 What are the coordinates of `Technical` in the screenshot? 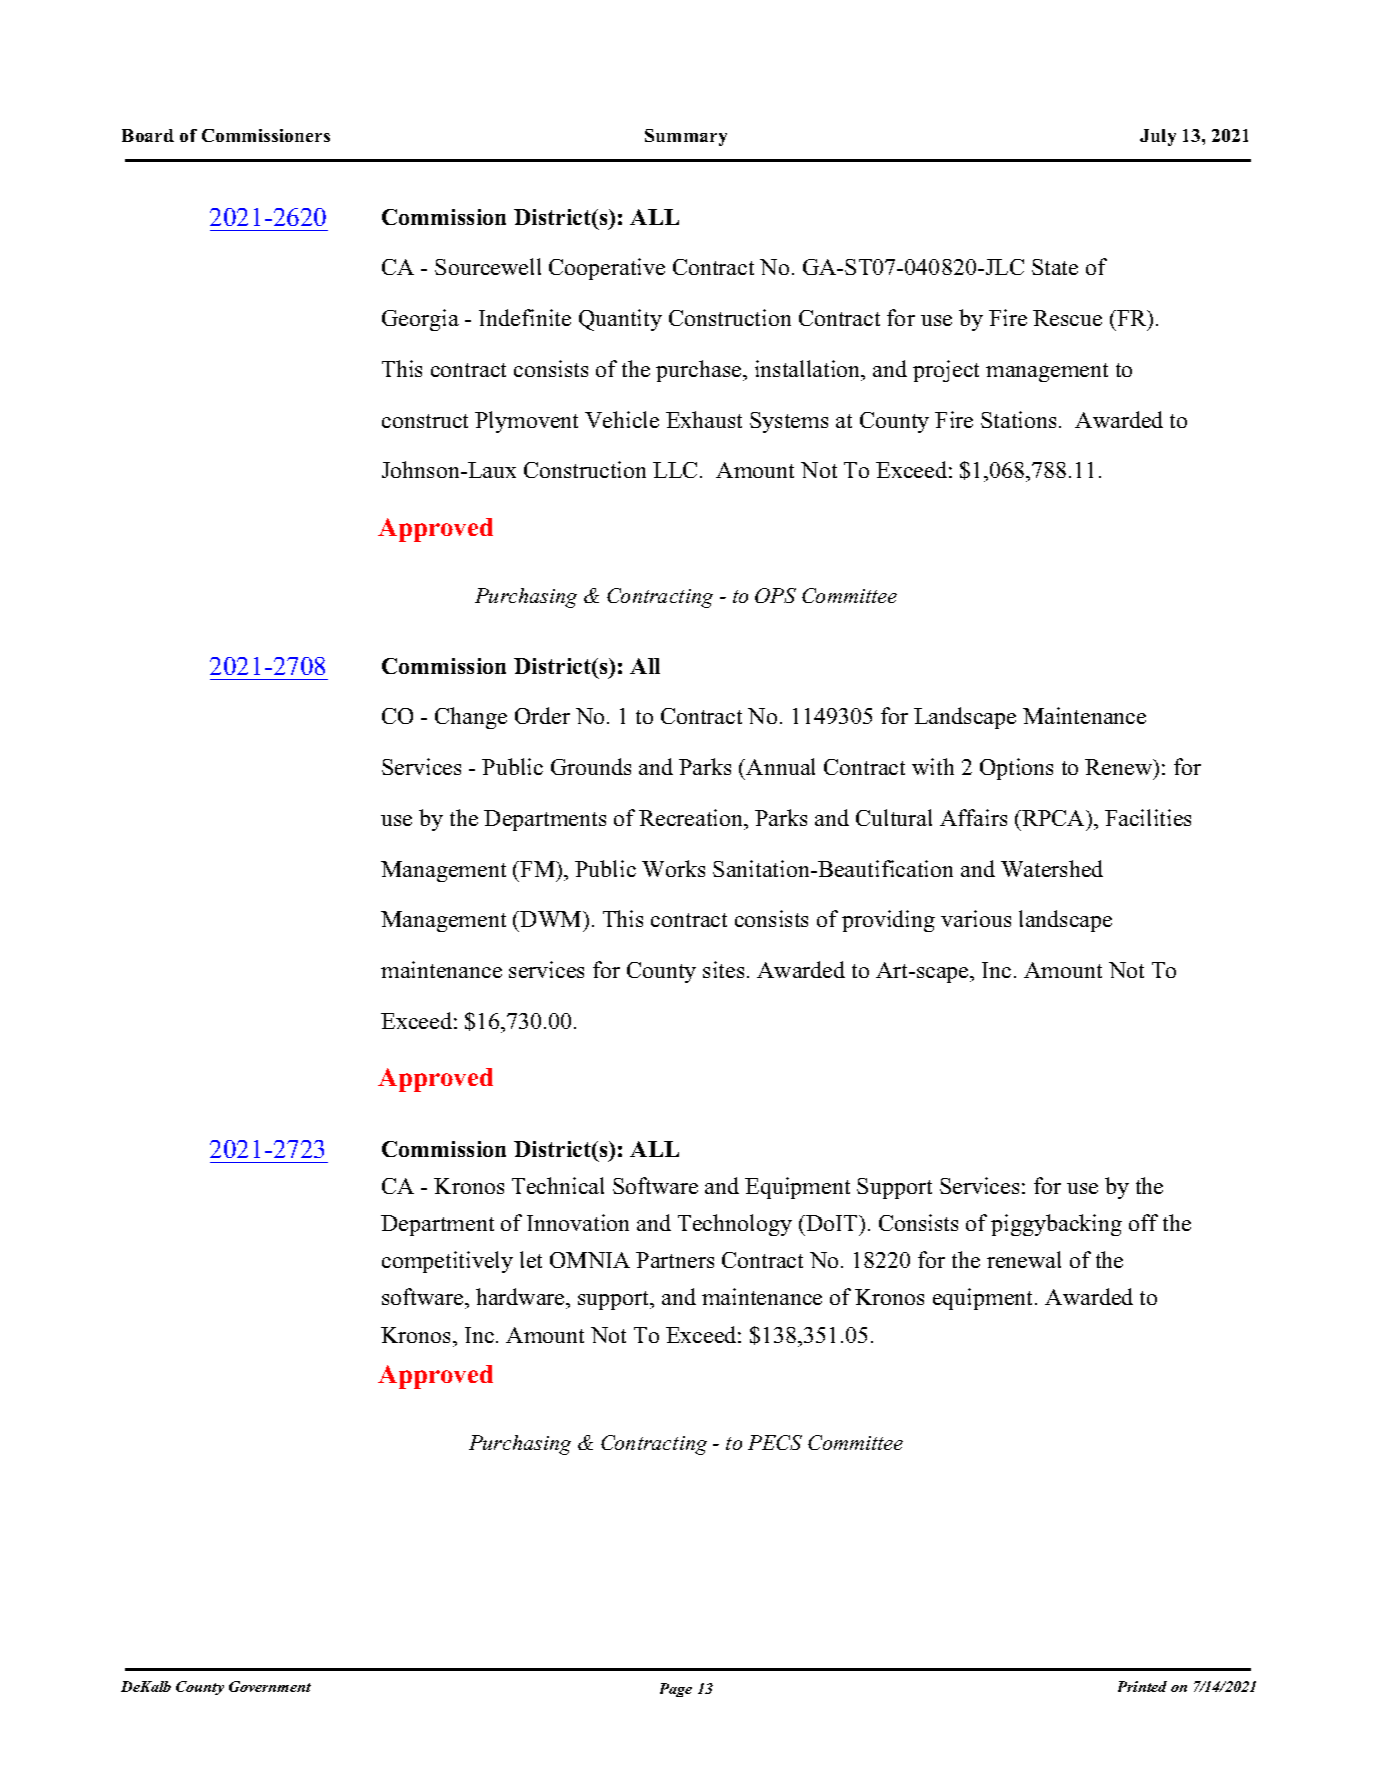 It's located at (558, 1185).
